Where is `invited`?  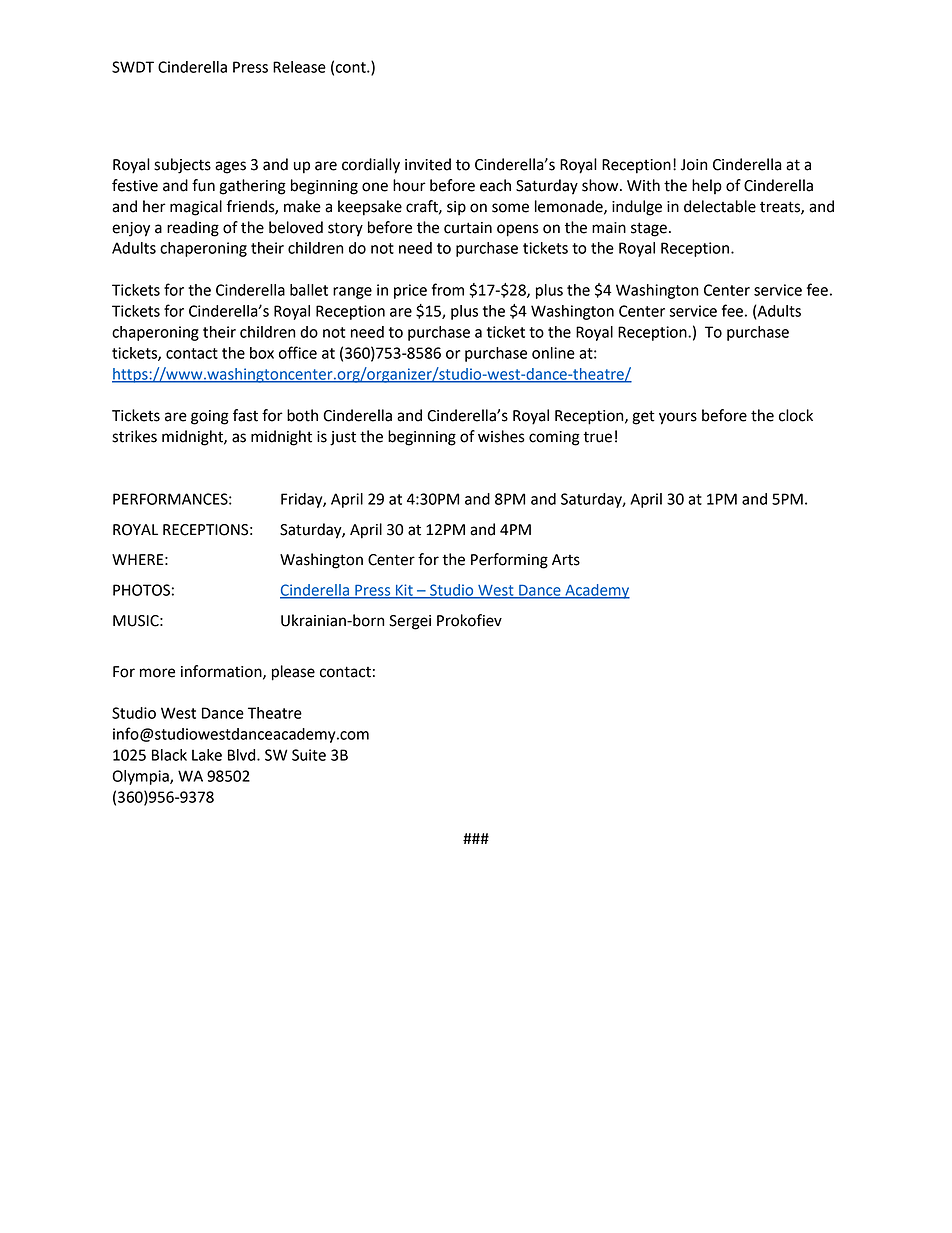 invited is located at coordinates (428, 164).
